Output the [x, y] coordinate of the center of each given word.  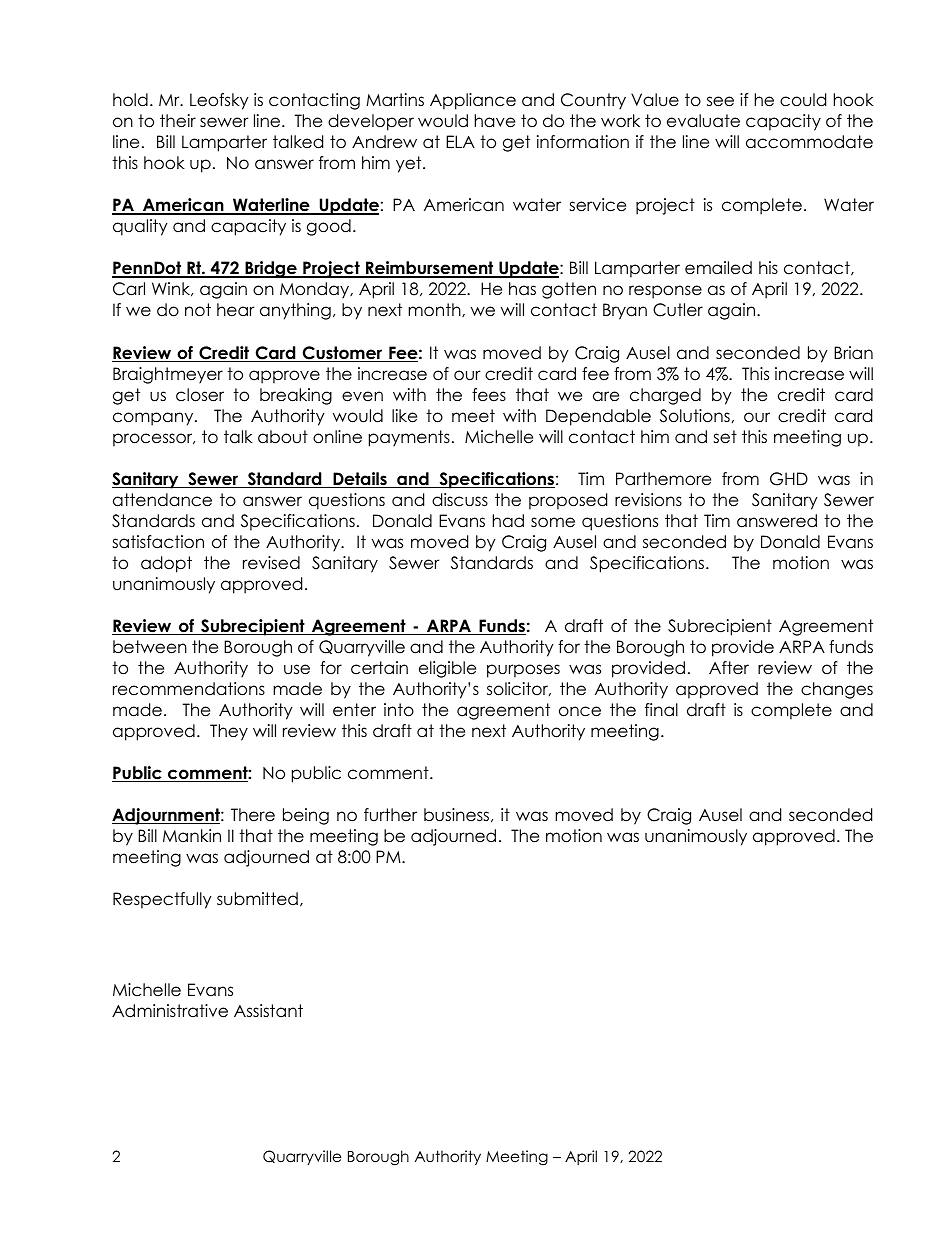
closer [200, 395]
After [729, 668]
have [495, 121]
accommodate [809, 142]
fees [489, 395]
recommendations [189, 689]
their [178, 121]
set [725, 437]
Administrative [170, 1011]
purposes [523, 671]
